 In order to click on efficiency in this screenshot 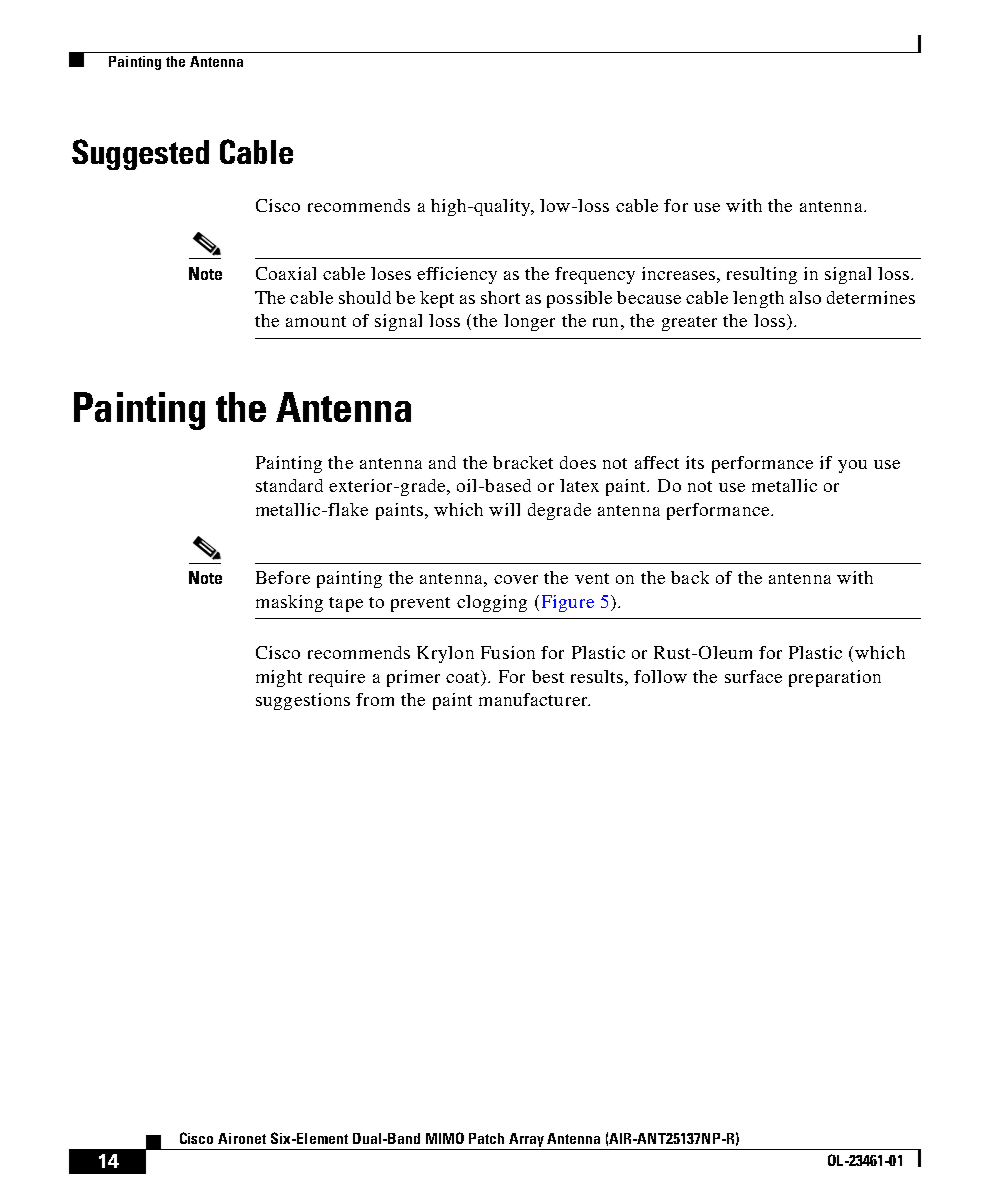, I will do `click(457, 275)`.
